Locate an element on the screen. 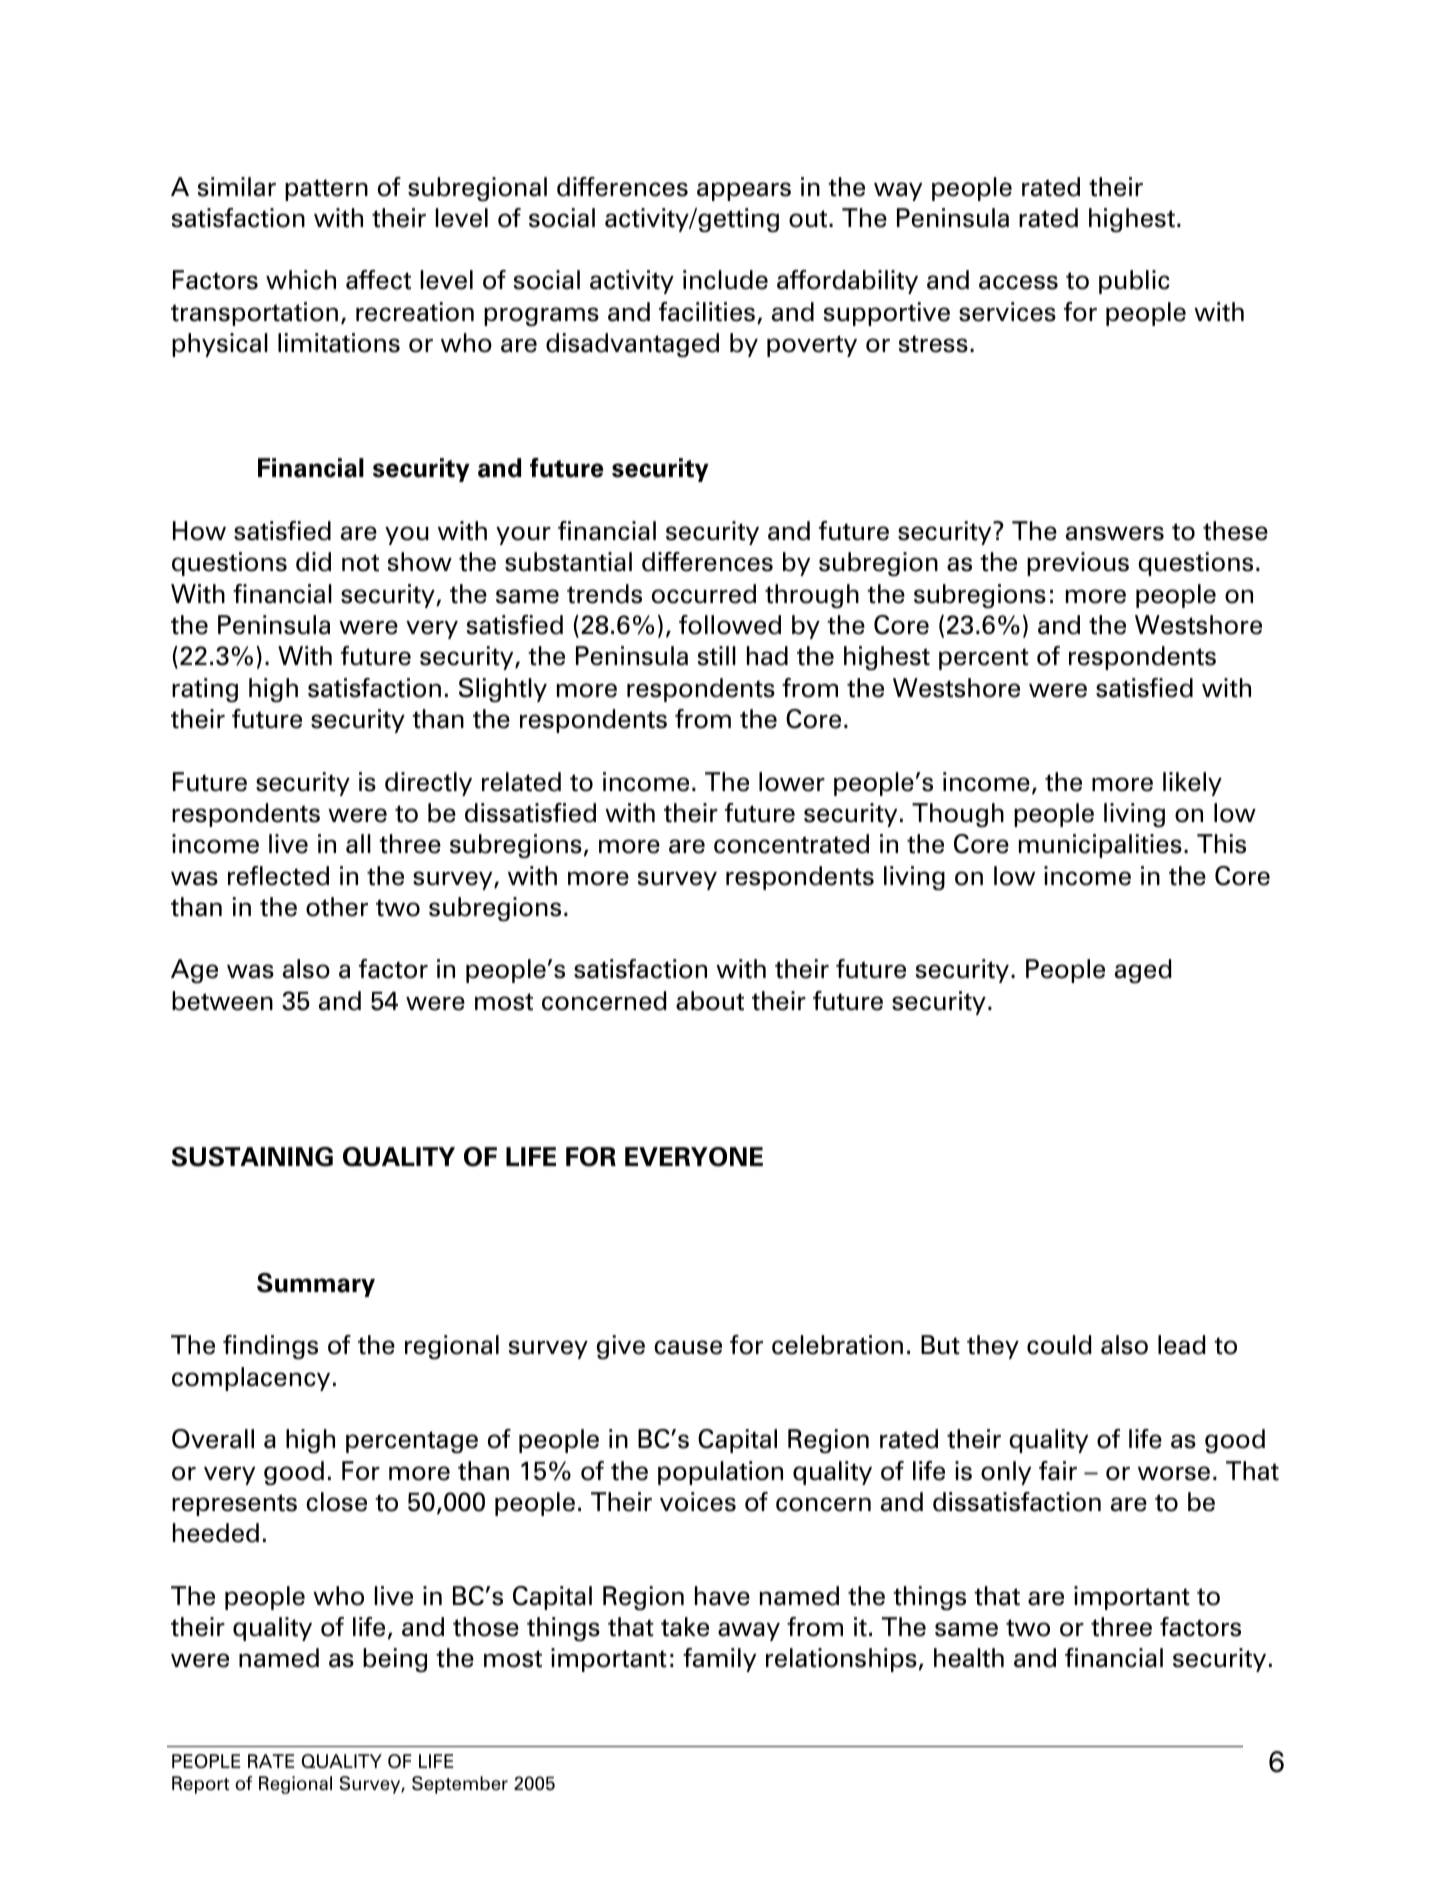 The image size is (1453, 1881). health is located at coordinates (969, 1658).
